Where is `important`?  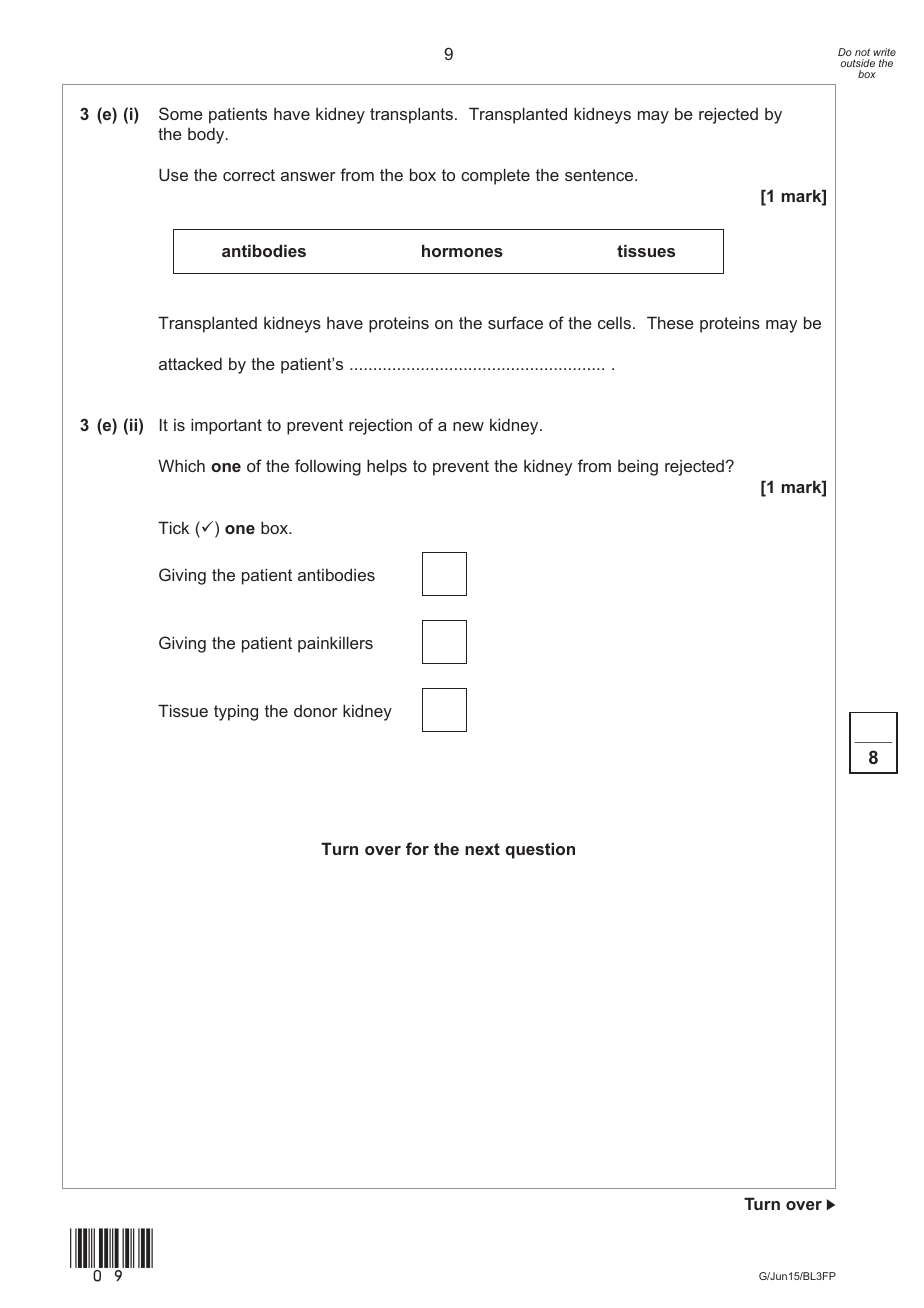 important is located at coordinates (226, 426).
